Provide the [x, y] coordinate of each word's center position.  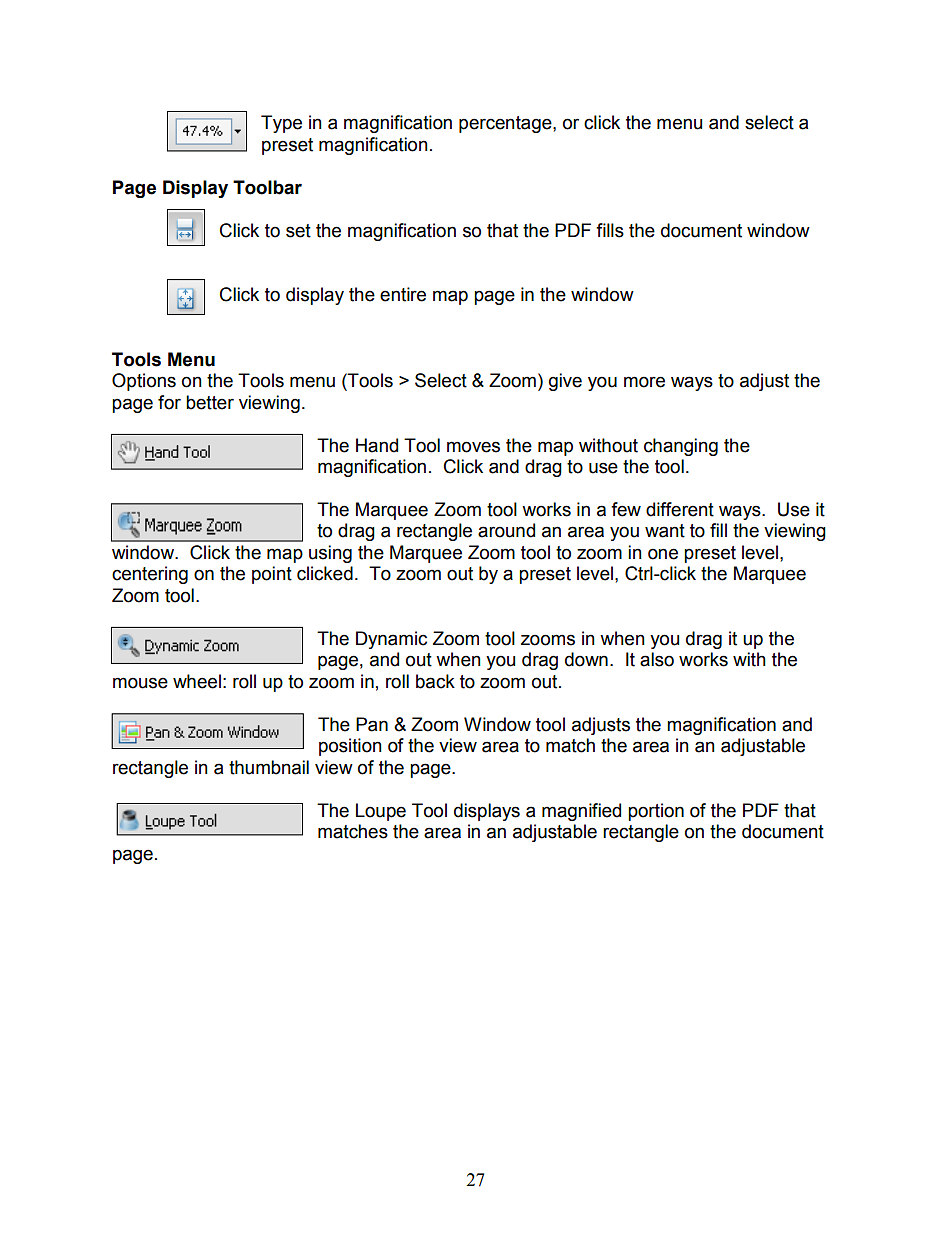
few [626, 509]
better [210, 402]
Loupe [381, 812]
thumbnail [269, 767]
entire [403, 294]
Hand [377, 445]
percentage [506, 124]
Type [281, 124]
